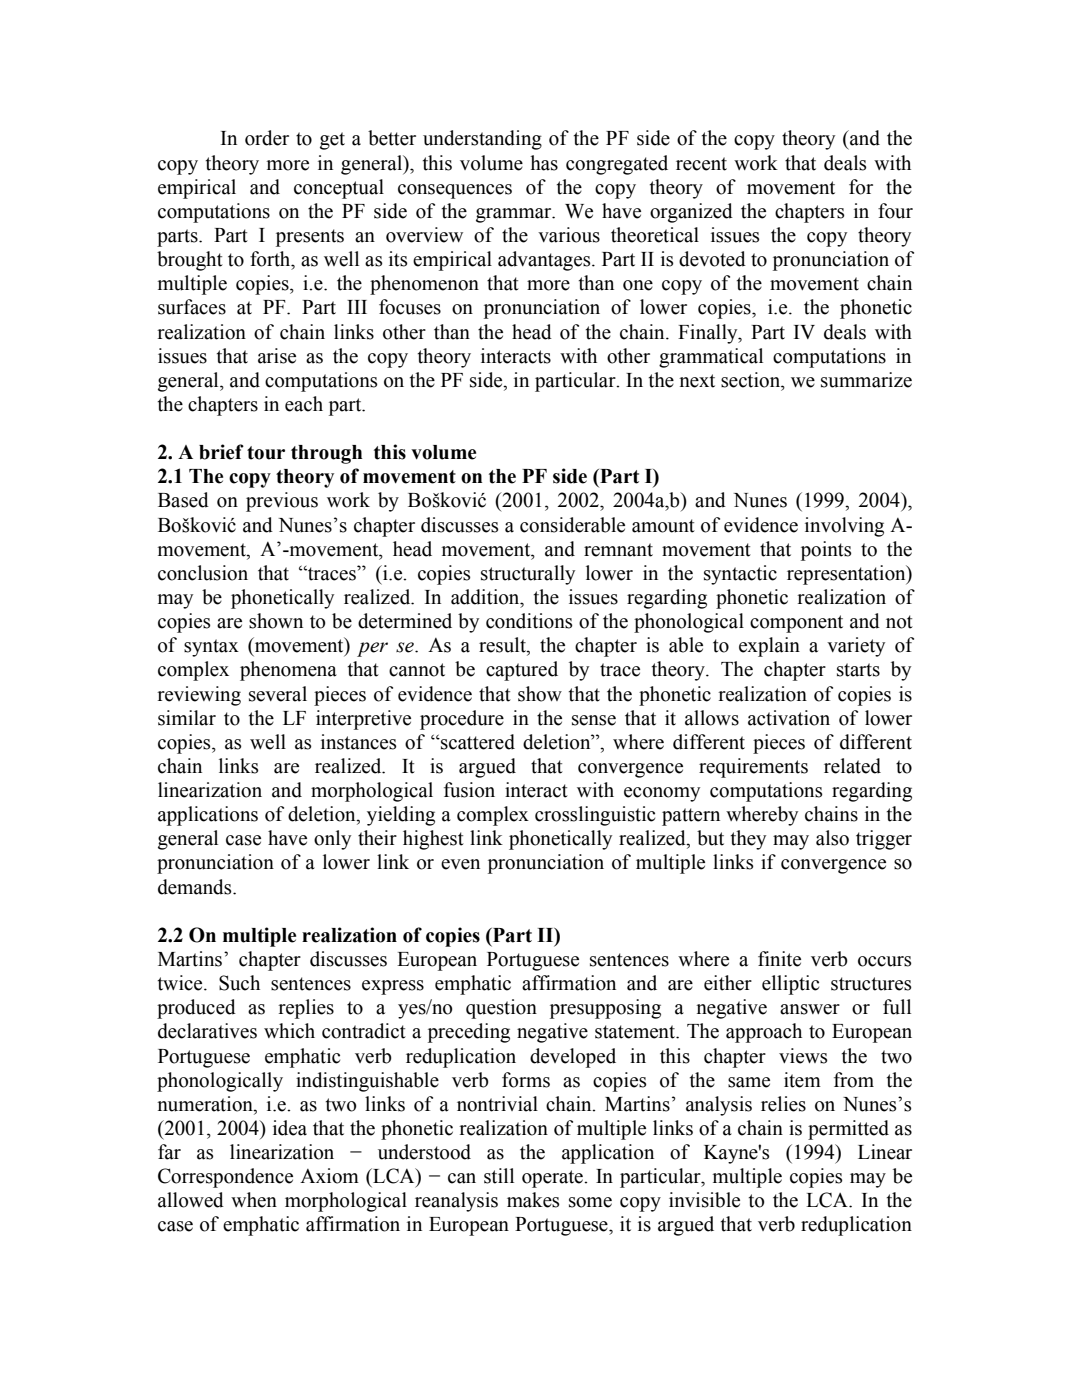 The height and width of the screenshot is (1385, 1070). I want to click on operate, so click(553, 1179).
